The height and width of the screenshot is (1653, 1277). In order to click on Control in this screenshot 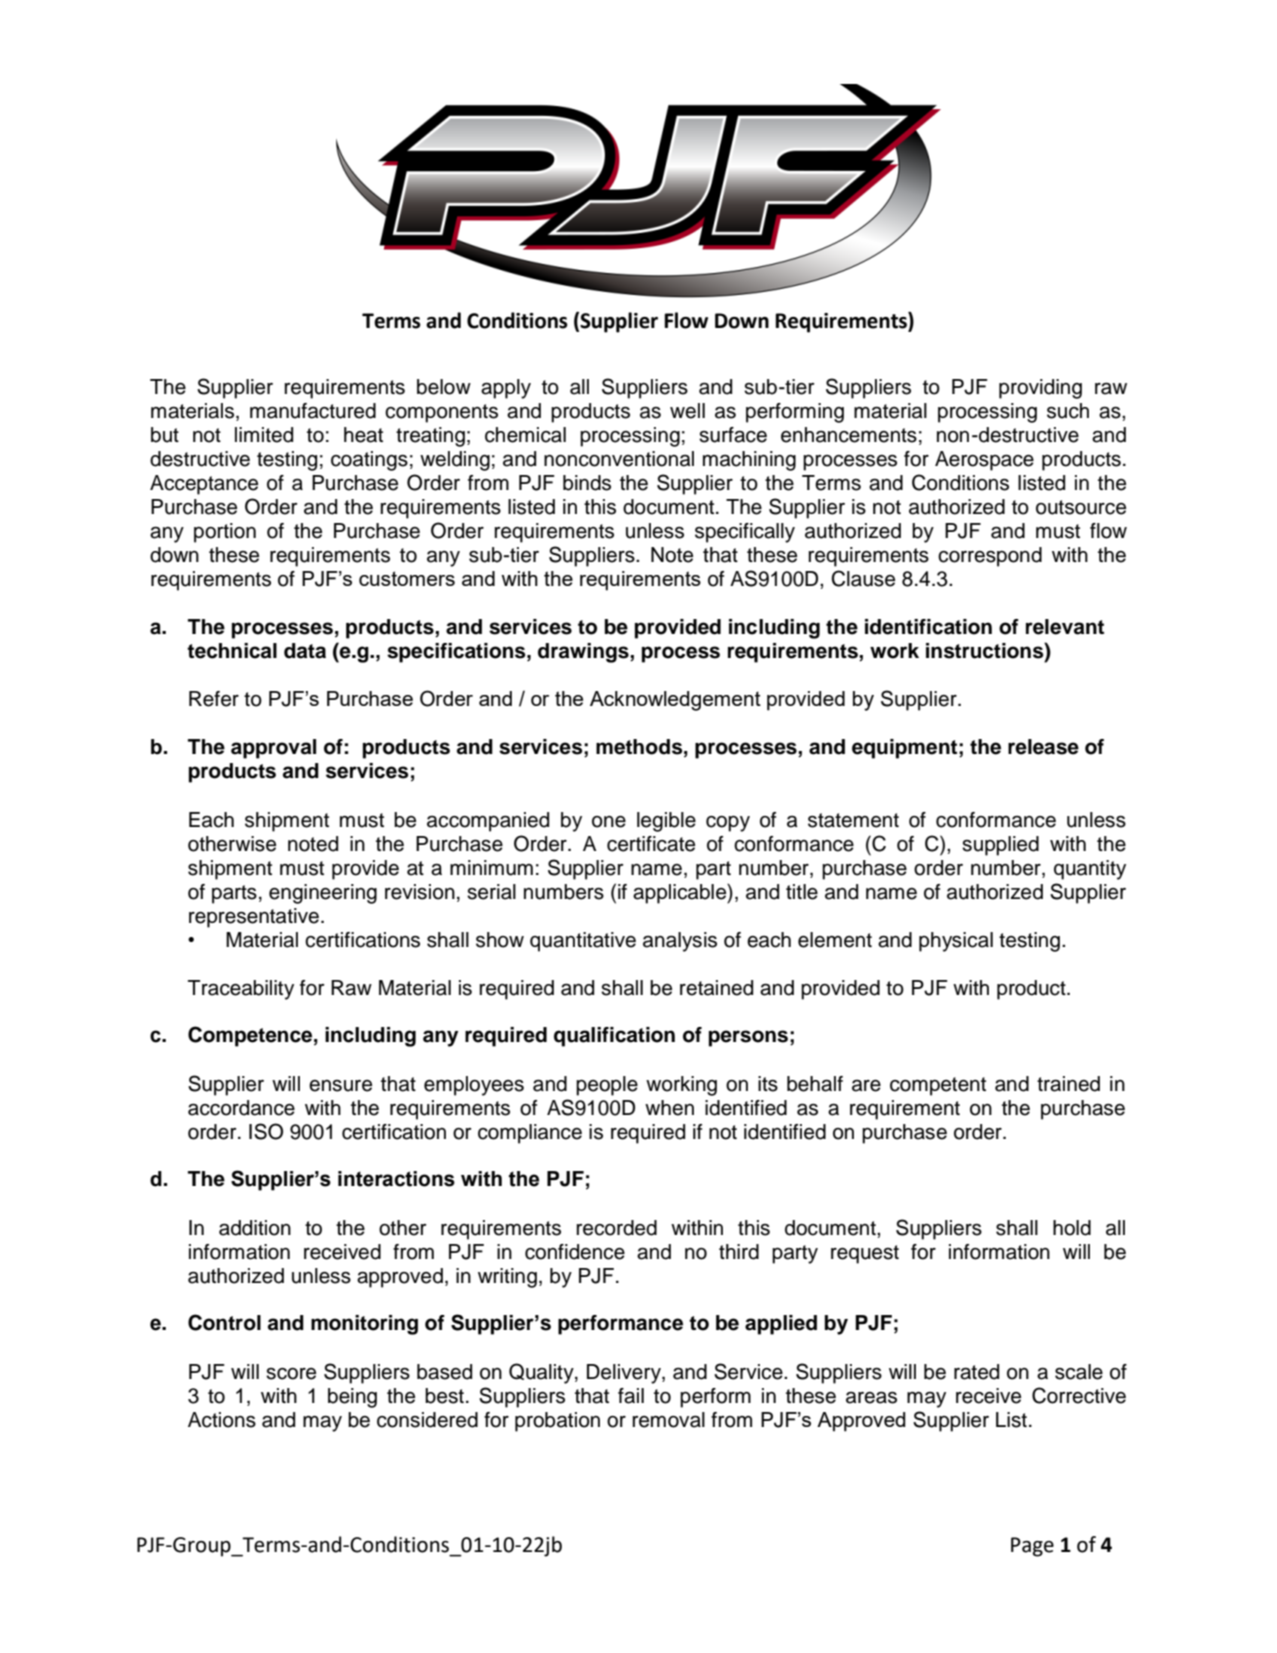, I will do `click(224, 1322)`.
